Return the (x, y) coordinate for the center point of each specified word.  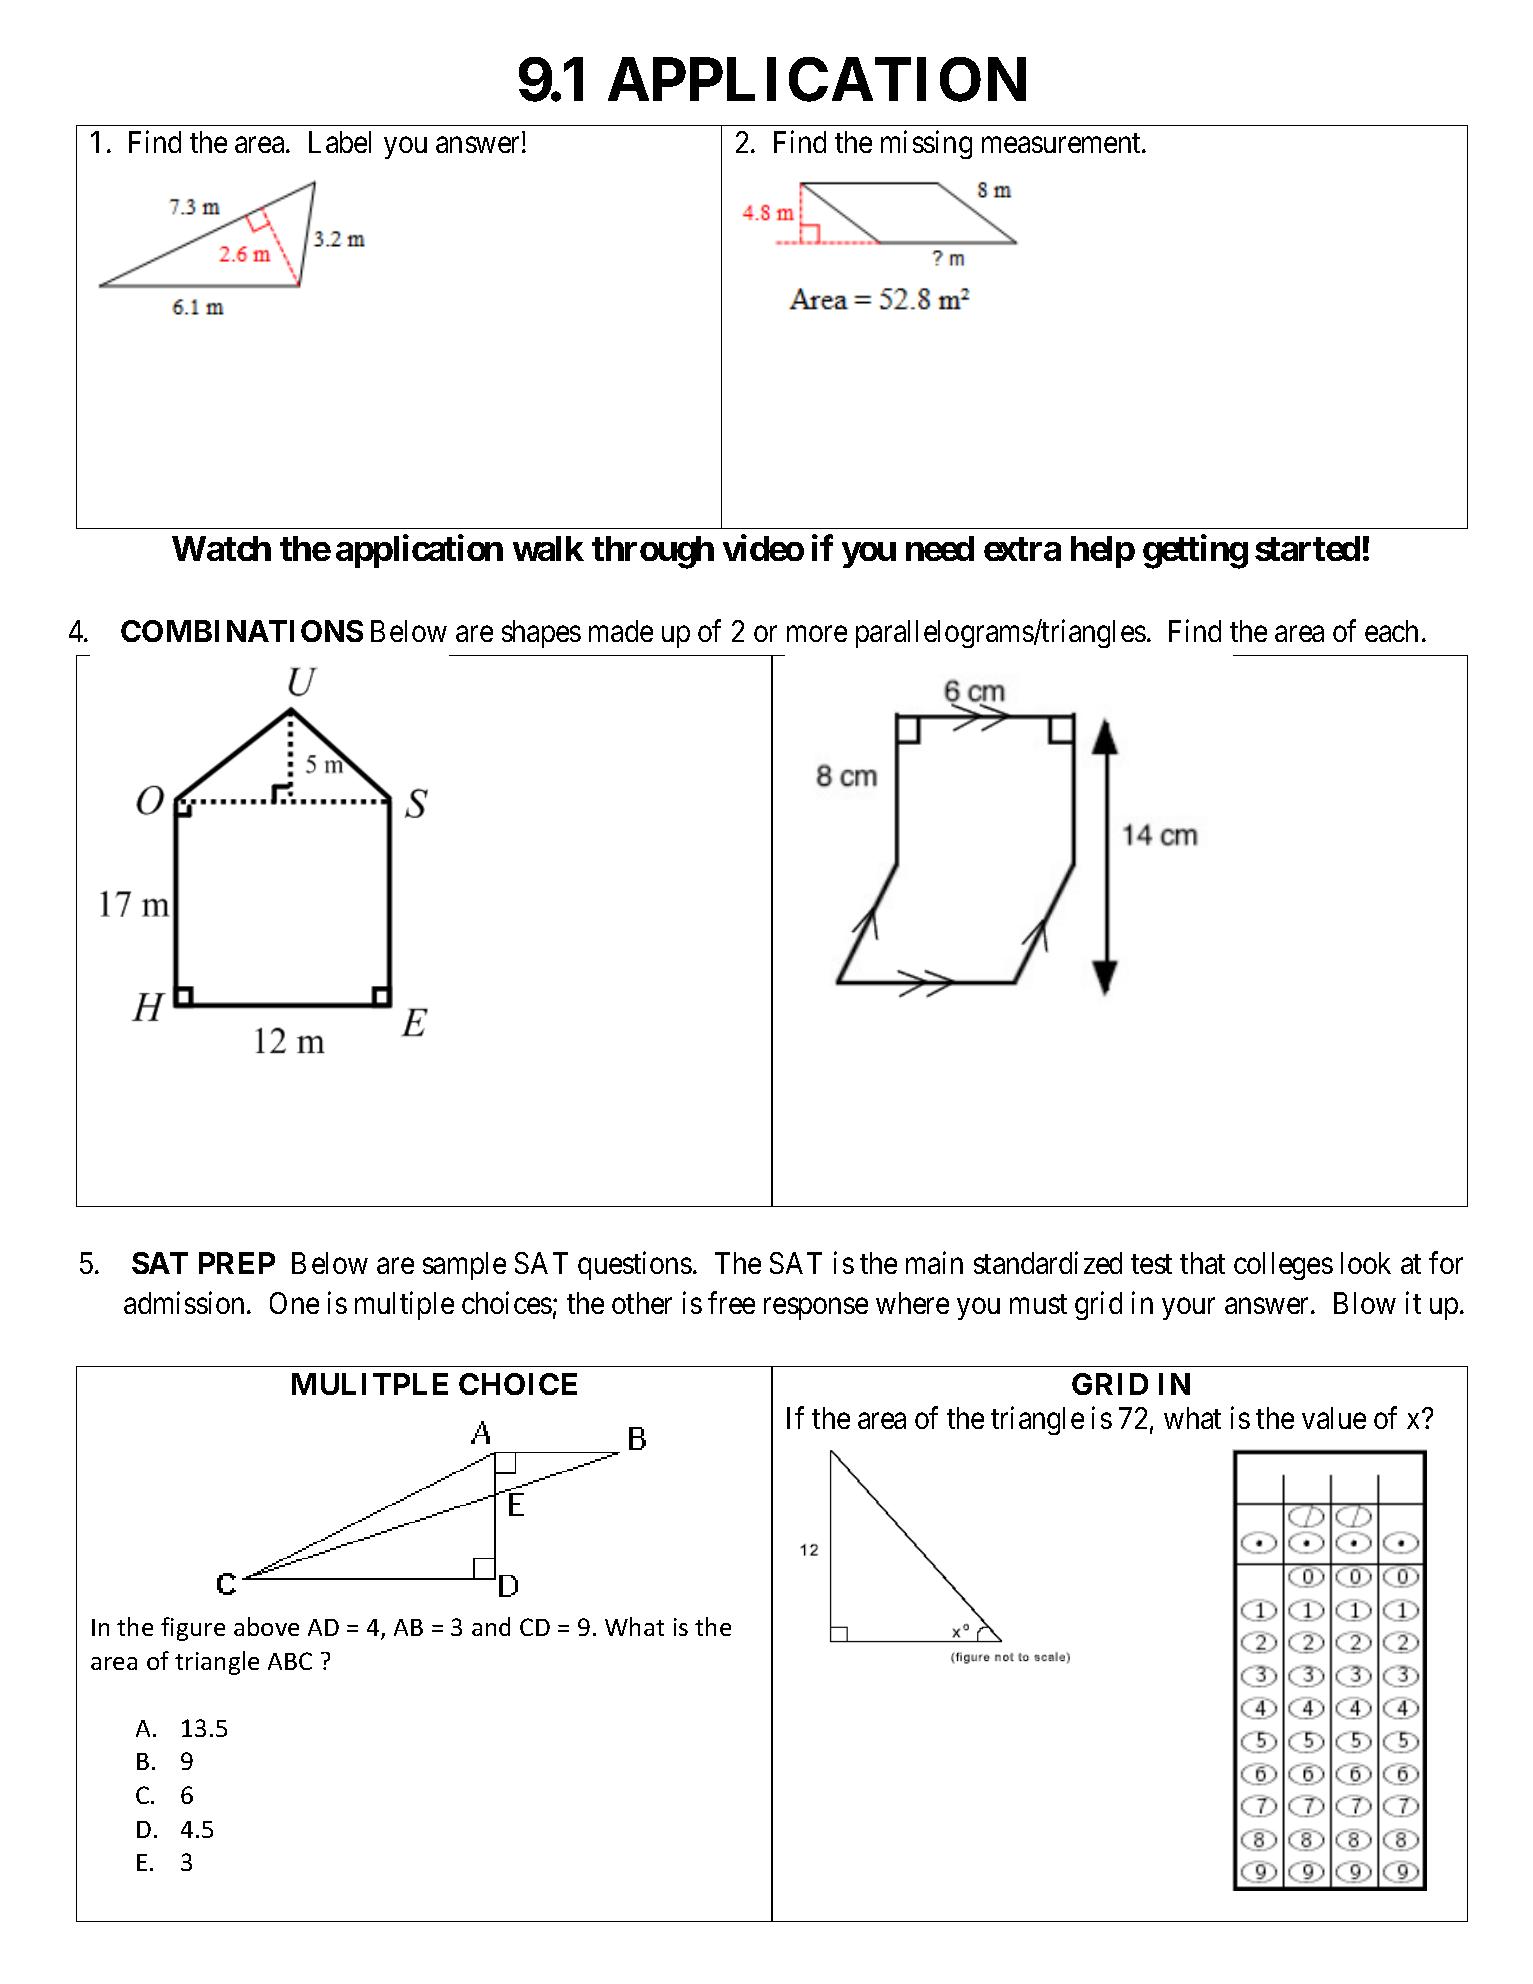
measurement (1062, 143)
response (816, 1309)
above (266, 1626)
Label (340, 142)
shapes (541, 634)
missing (926, 144)
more (817, 634)
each (1391, 631)
